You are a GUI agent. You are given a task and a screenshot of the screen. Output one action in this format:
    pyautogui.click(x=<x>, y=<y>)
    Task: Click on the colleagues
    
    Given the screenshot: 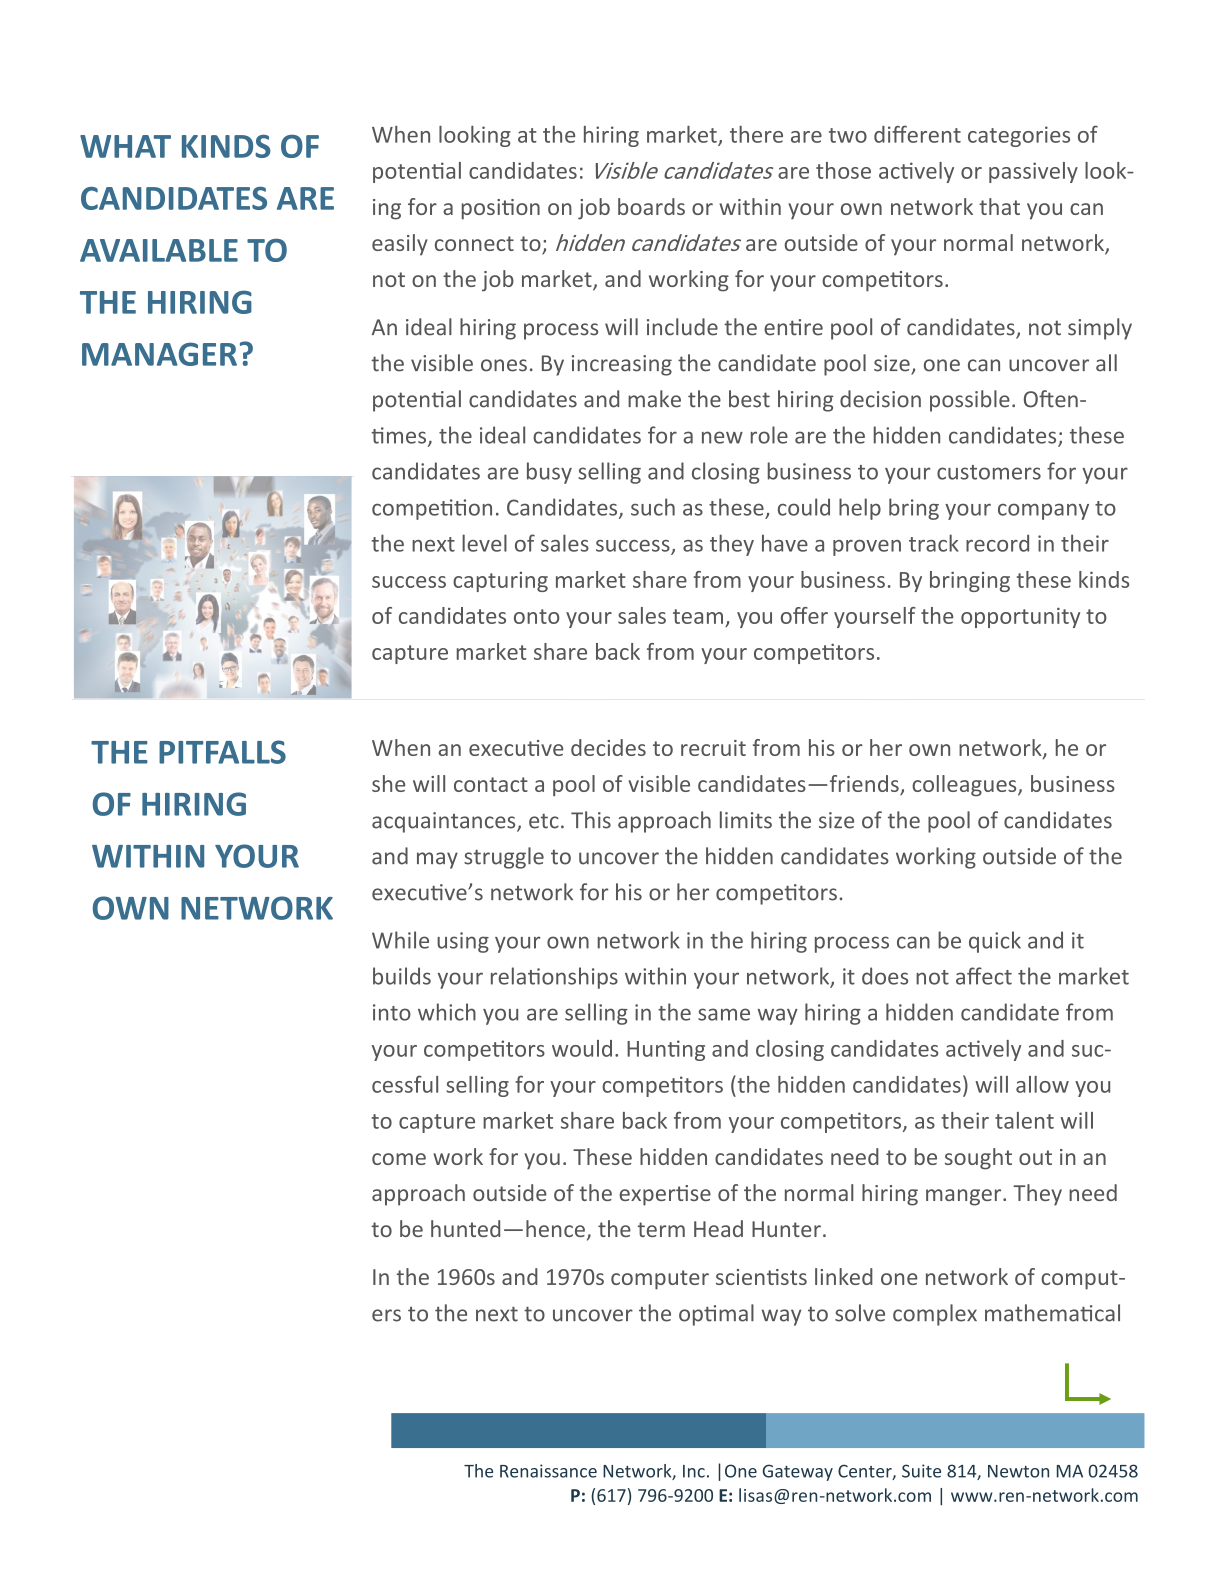 What is the action you would take?
    pyautogui.click(x=965, y=785)
